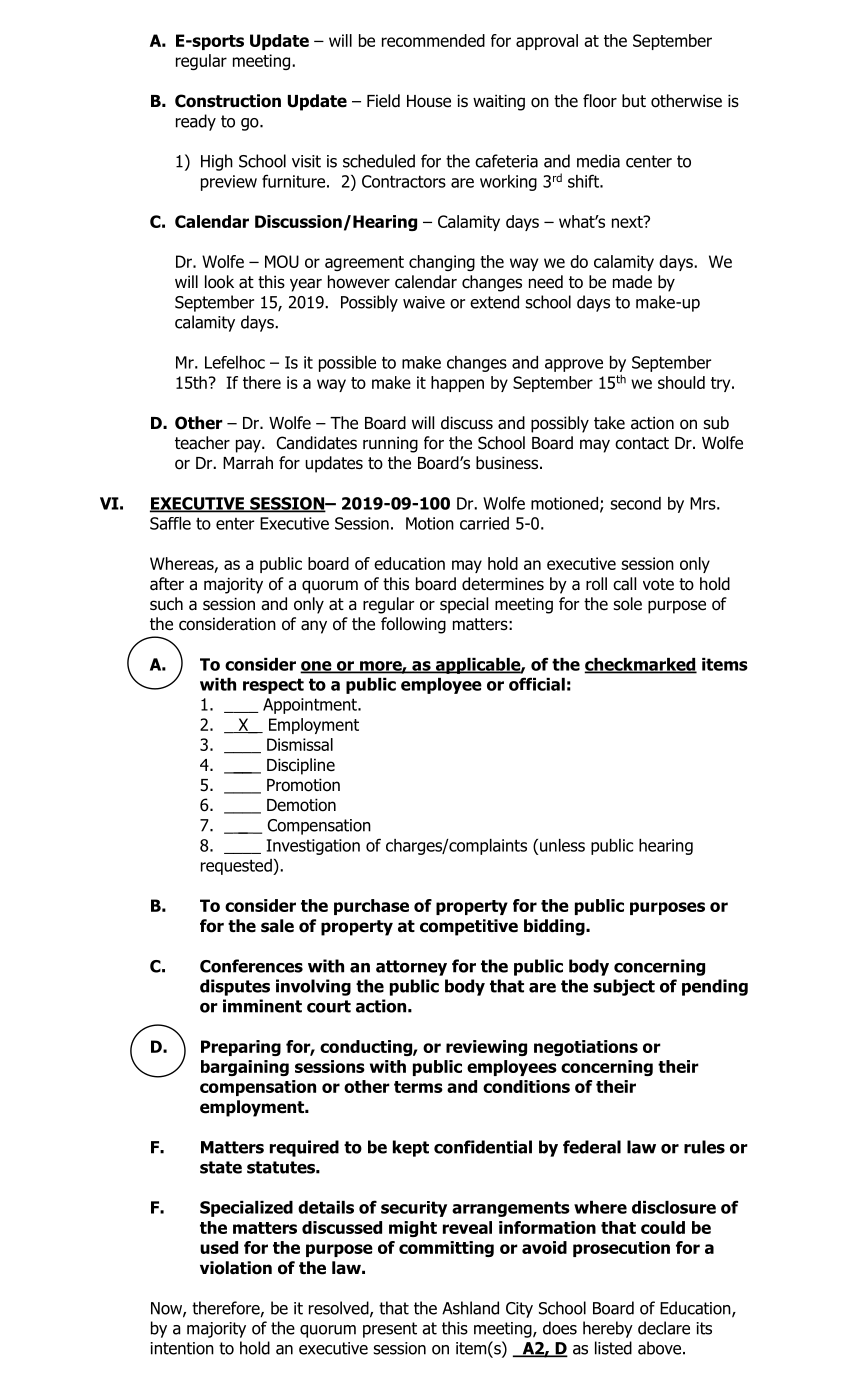 The image size is (849, 1400). Describe the element at coordinates (228, 101) in the page. I see `Construction` at that location.
